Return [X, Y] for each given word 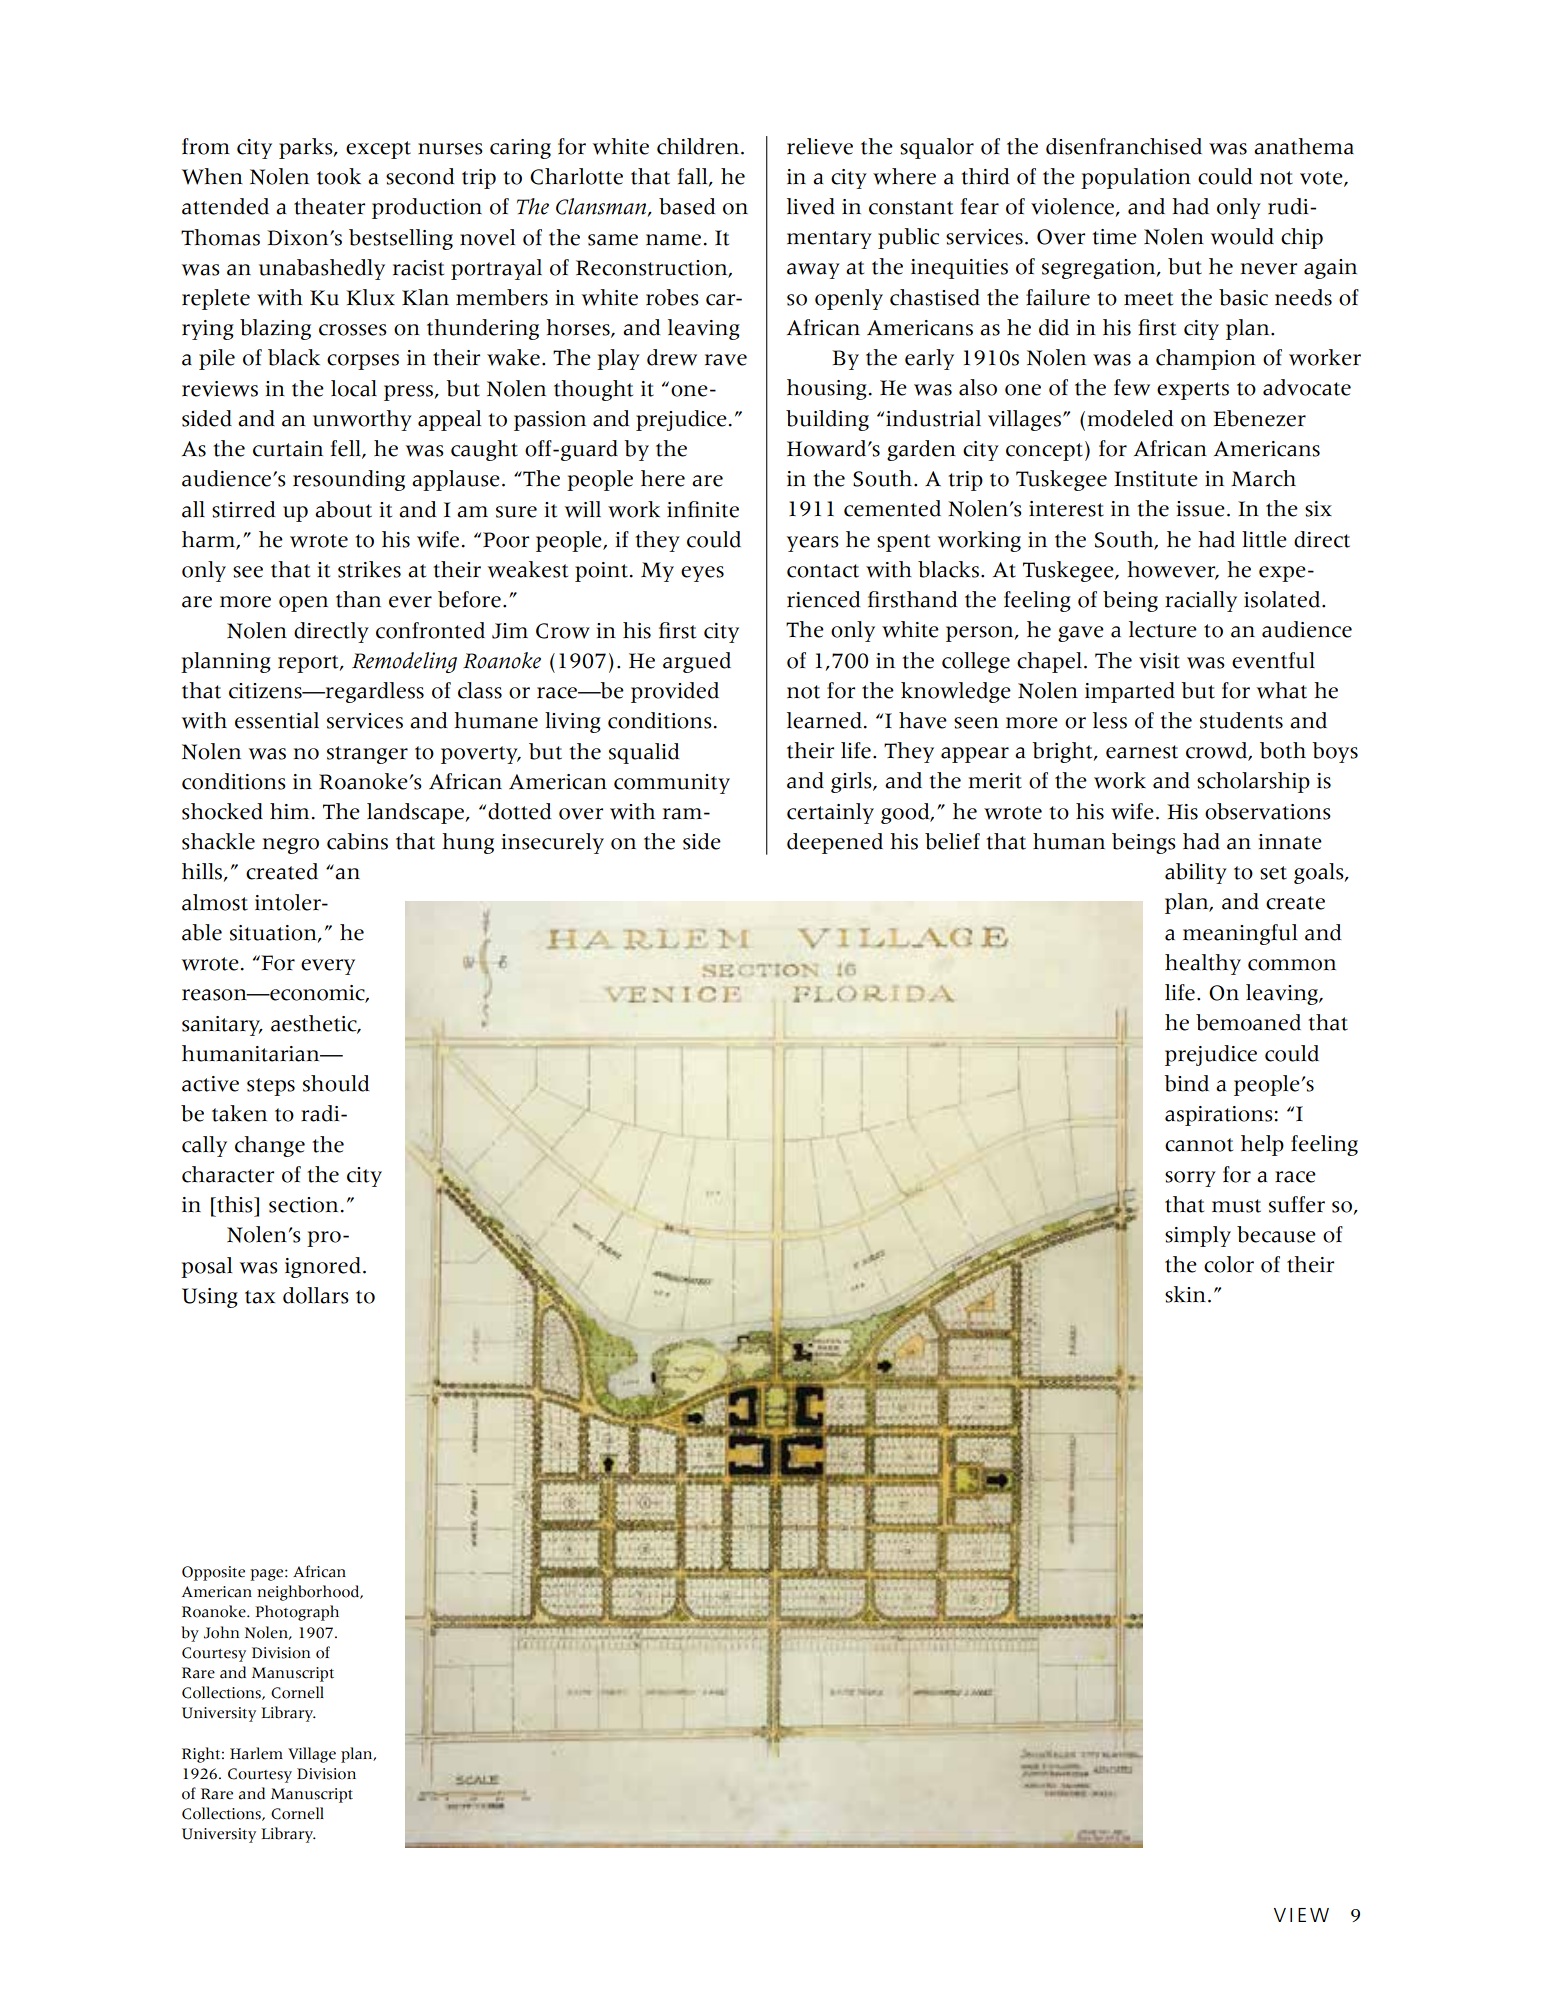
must [1236, 1206]
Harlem [256, 1753]
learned [824, 720]
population [1136, 178]
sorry [1190, 1179]
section [303, 1205]
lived [811, 206]
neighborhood [309, 1593]
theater [329, 206]
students [1241, 720]
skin [1185, 1294]
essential [277, 720]
